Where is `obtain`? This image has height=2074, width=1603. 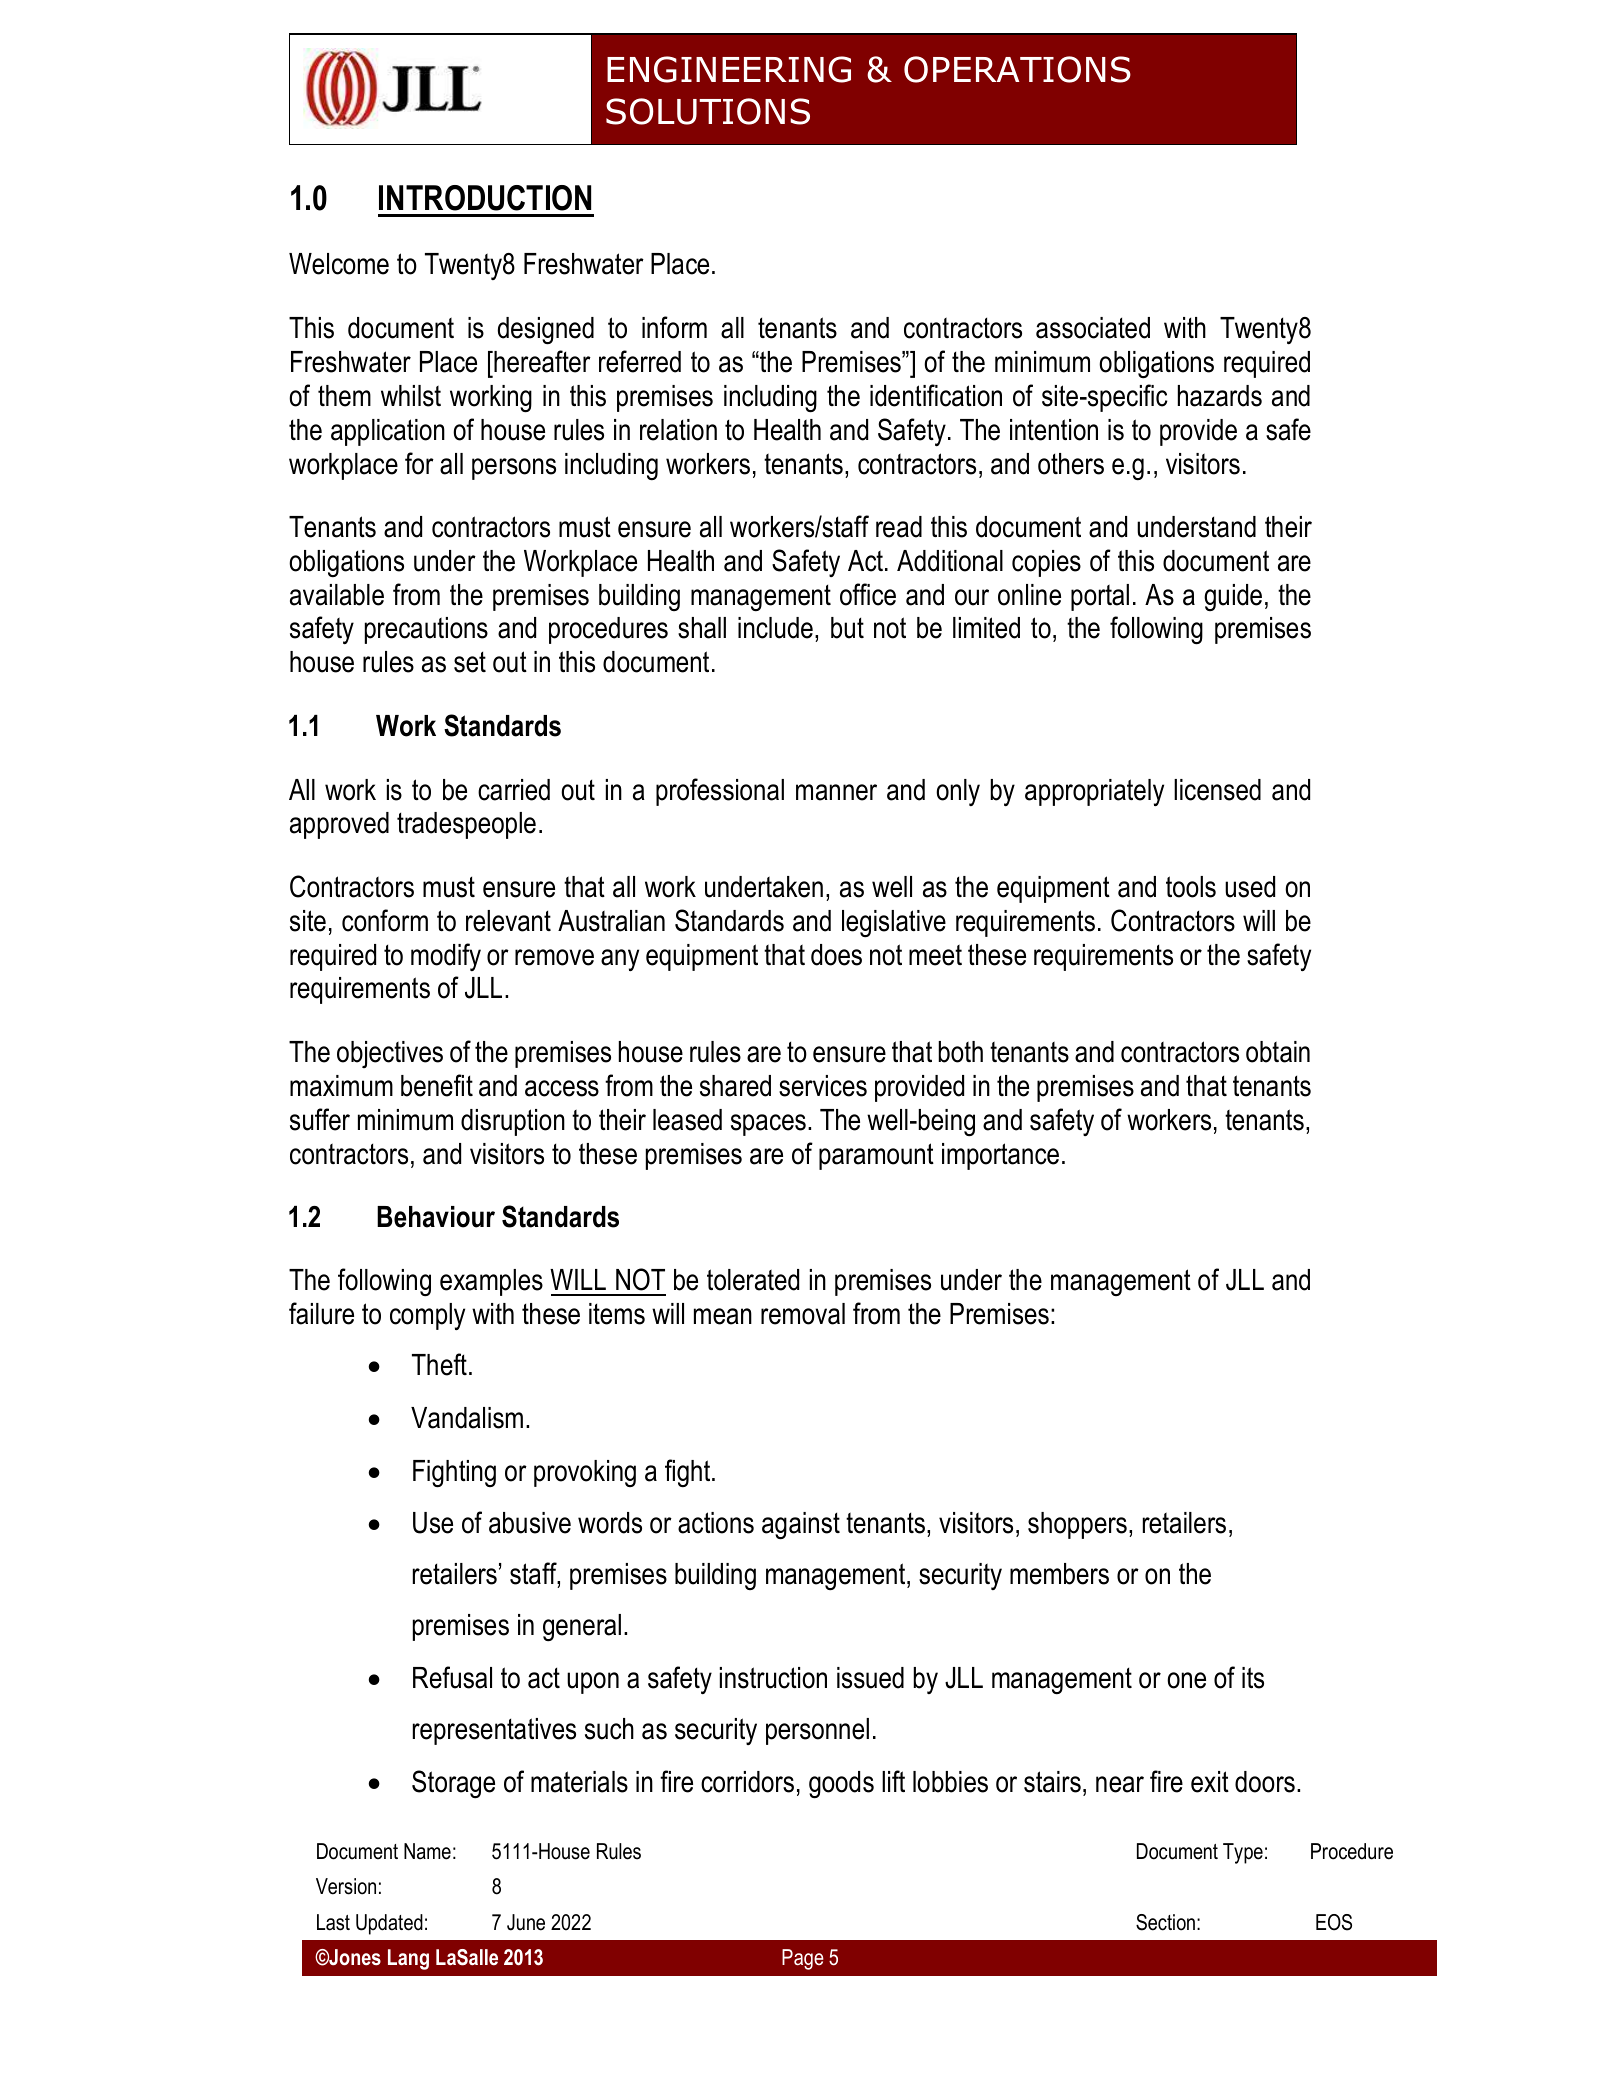
obtain is located at coordinates (1278, 1052).
